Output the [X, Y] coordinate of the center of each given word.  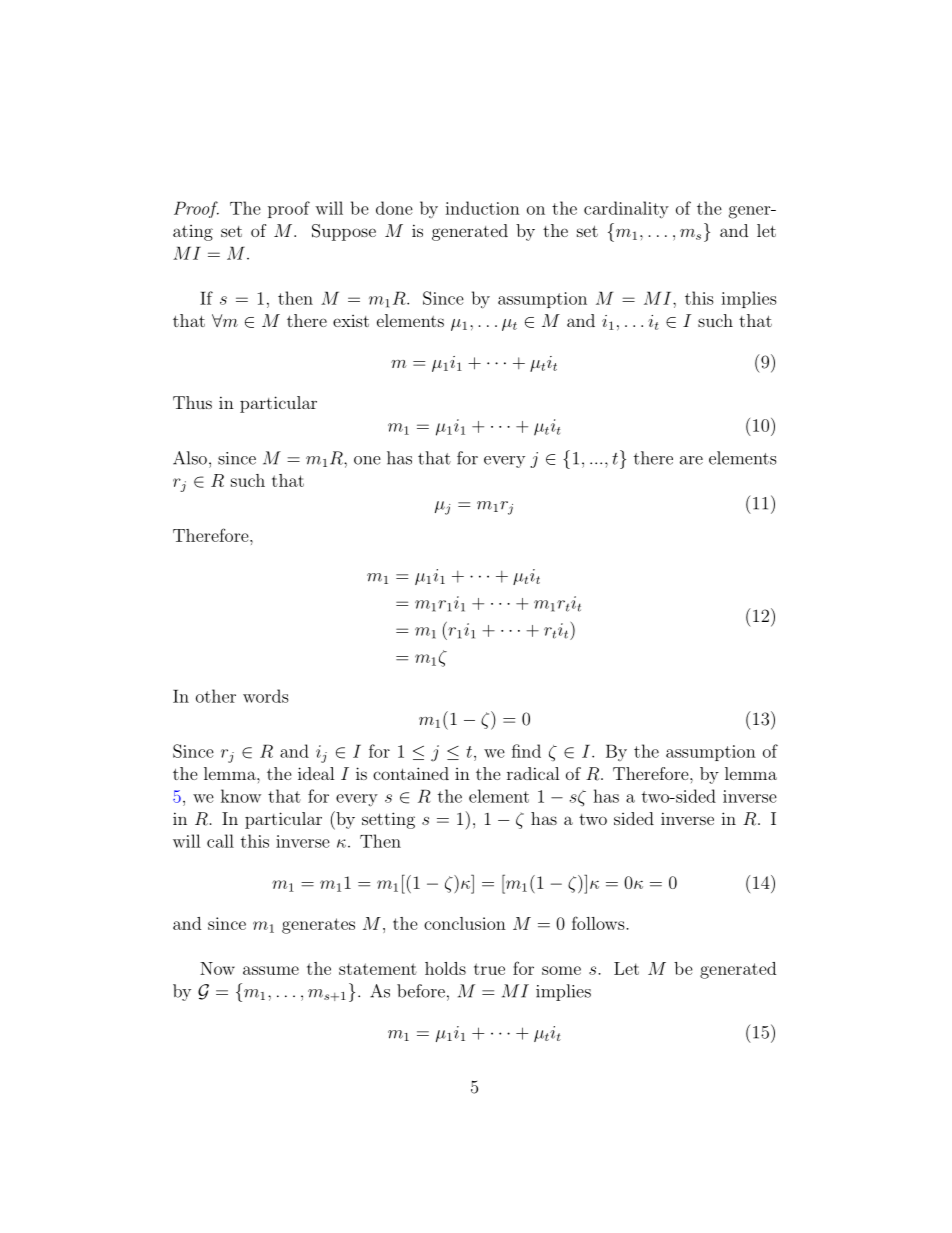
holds [445, 968]
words [266, 696]
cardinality [626, 210]
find [526, 751]
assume [271, 970]
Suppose [344, 232]
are [691, 460]
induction [482, 208]
